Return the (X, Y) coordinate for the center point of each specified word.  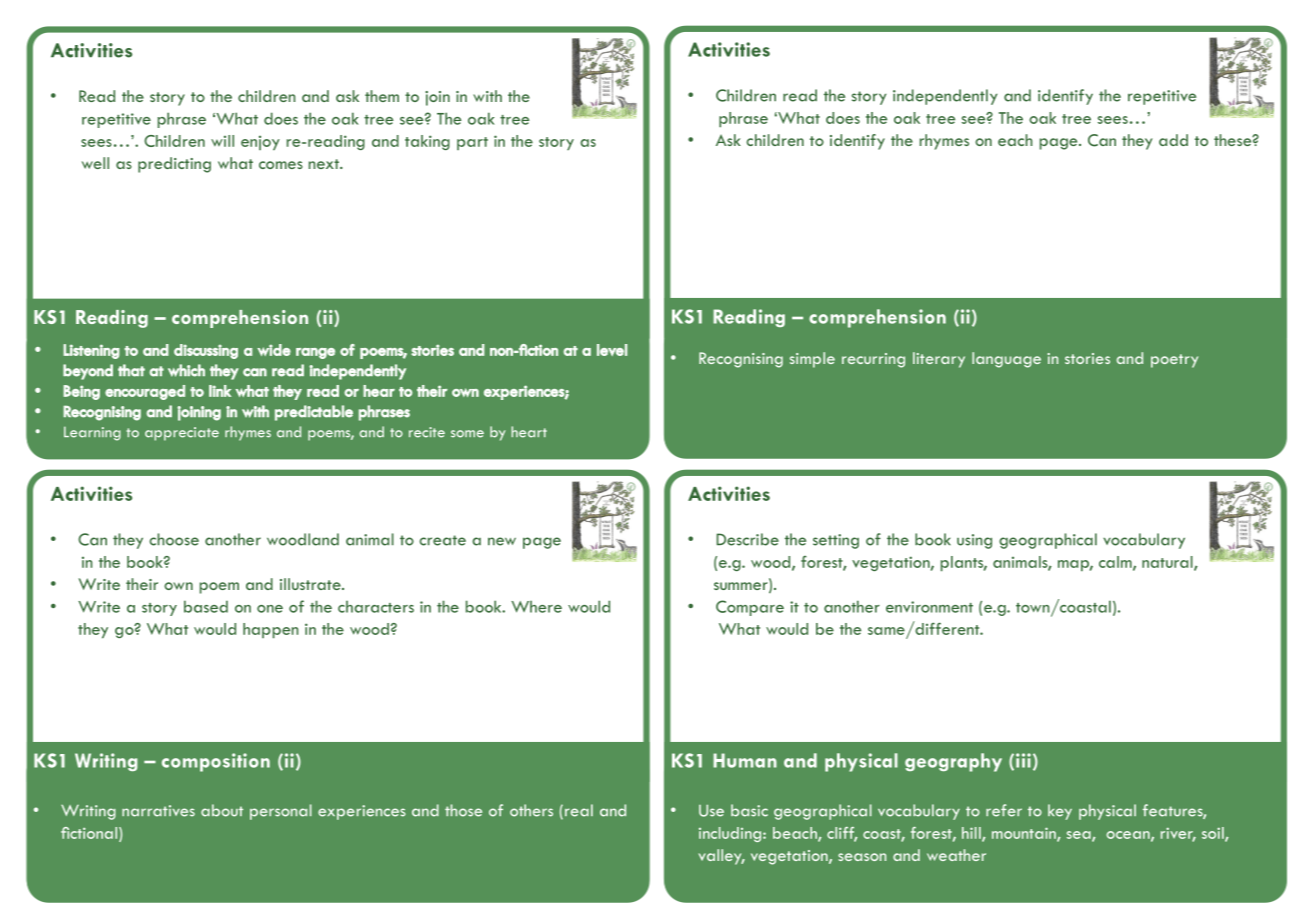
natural (1168, 563)
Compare (750, 608)
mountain (1025, 834)
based (206, 606)
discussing (206, 351)
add (1173, 140)
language (1006, 360)
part (472, 143)
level (612, 350)
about (222, 810)
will (222, 141)
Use (711, 811)
